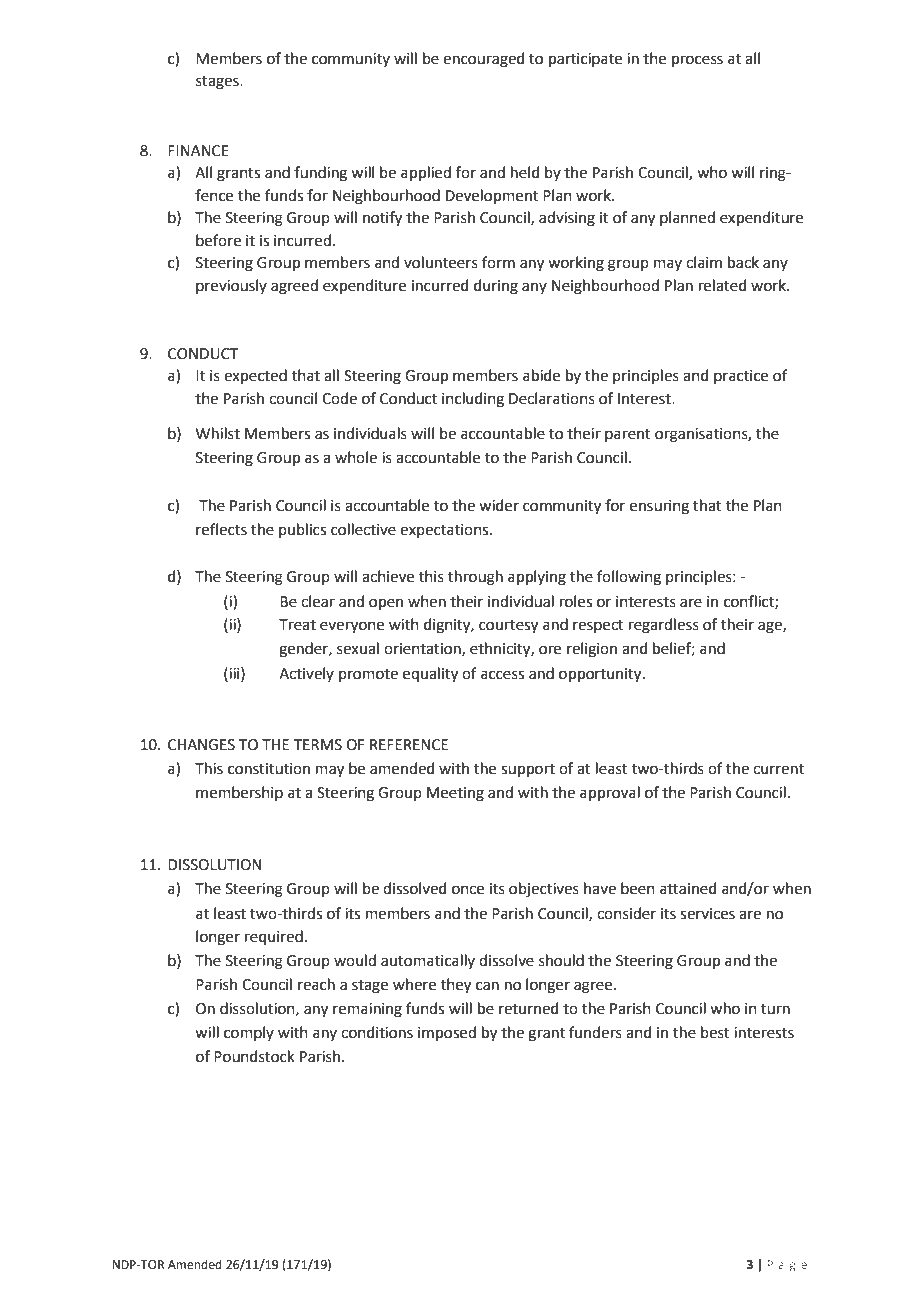 This screenshot has width=924, height=1308. I want to click on encouraged, so click(484, 60).
